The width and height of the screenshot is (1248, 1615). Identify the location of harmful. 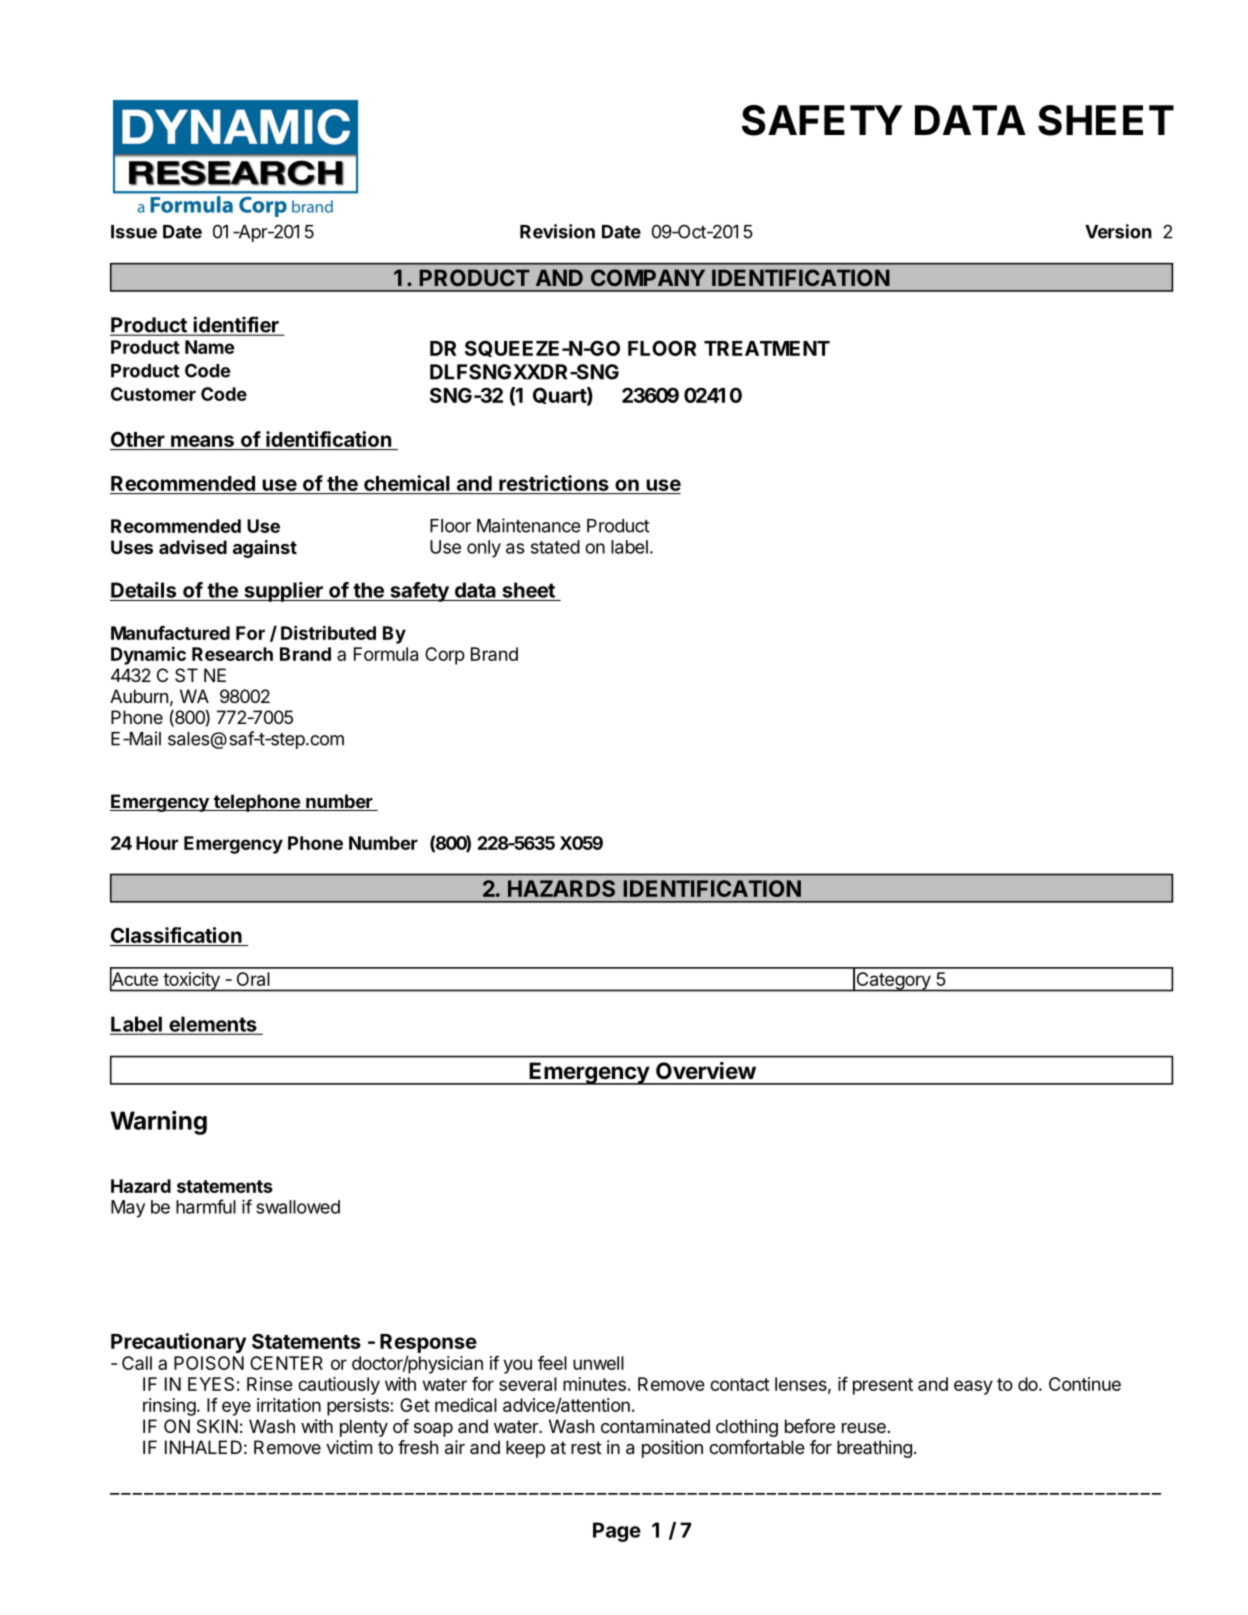
(206, 1206).
